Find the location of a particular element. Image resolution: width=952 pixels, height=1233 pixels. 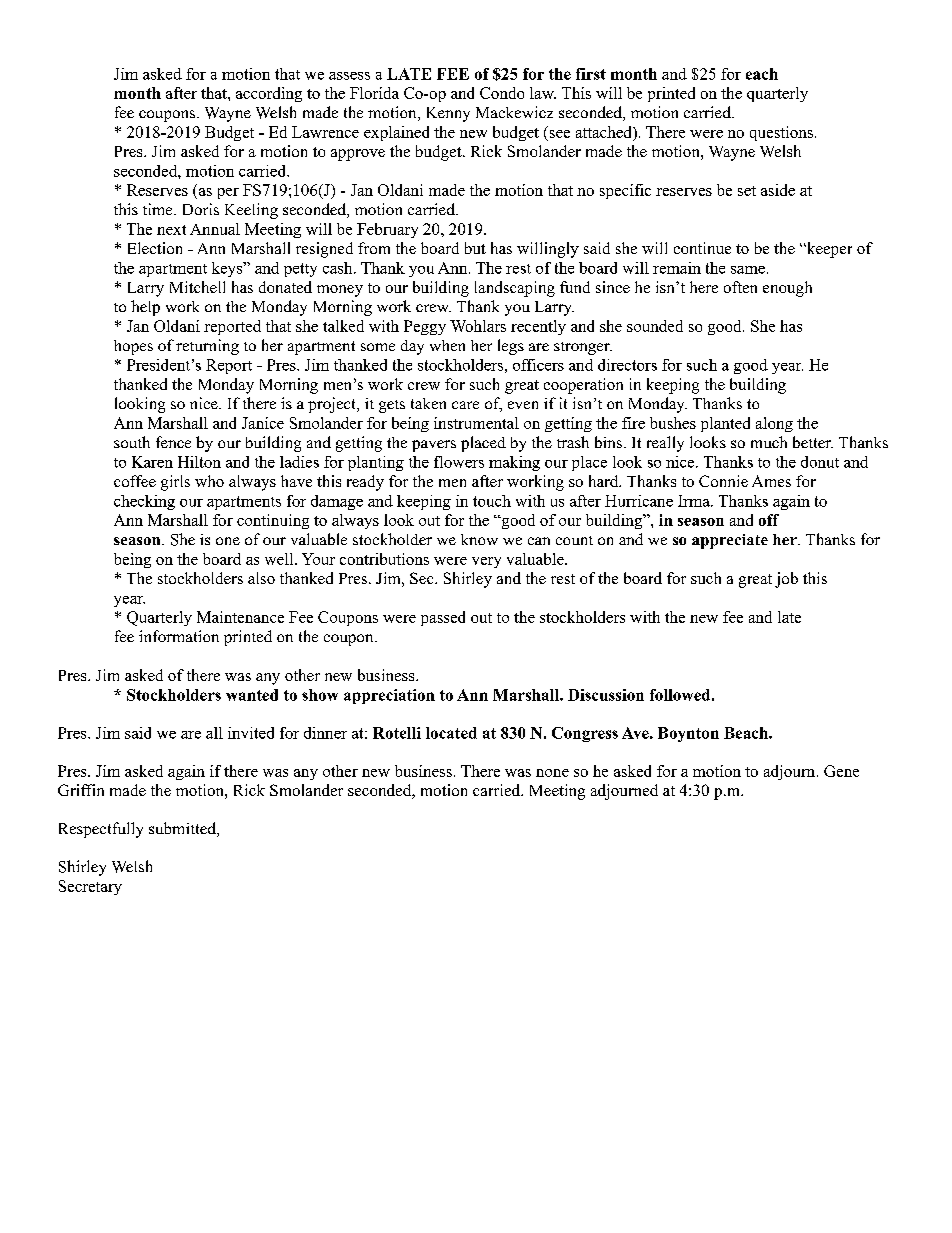

according is located at coordinates (269, 94).
